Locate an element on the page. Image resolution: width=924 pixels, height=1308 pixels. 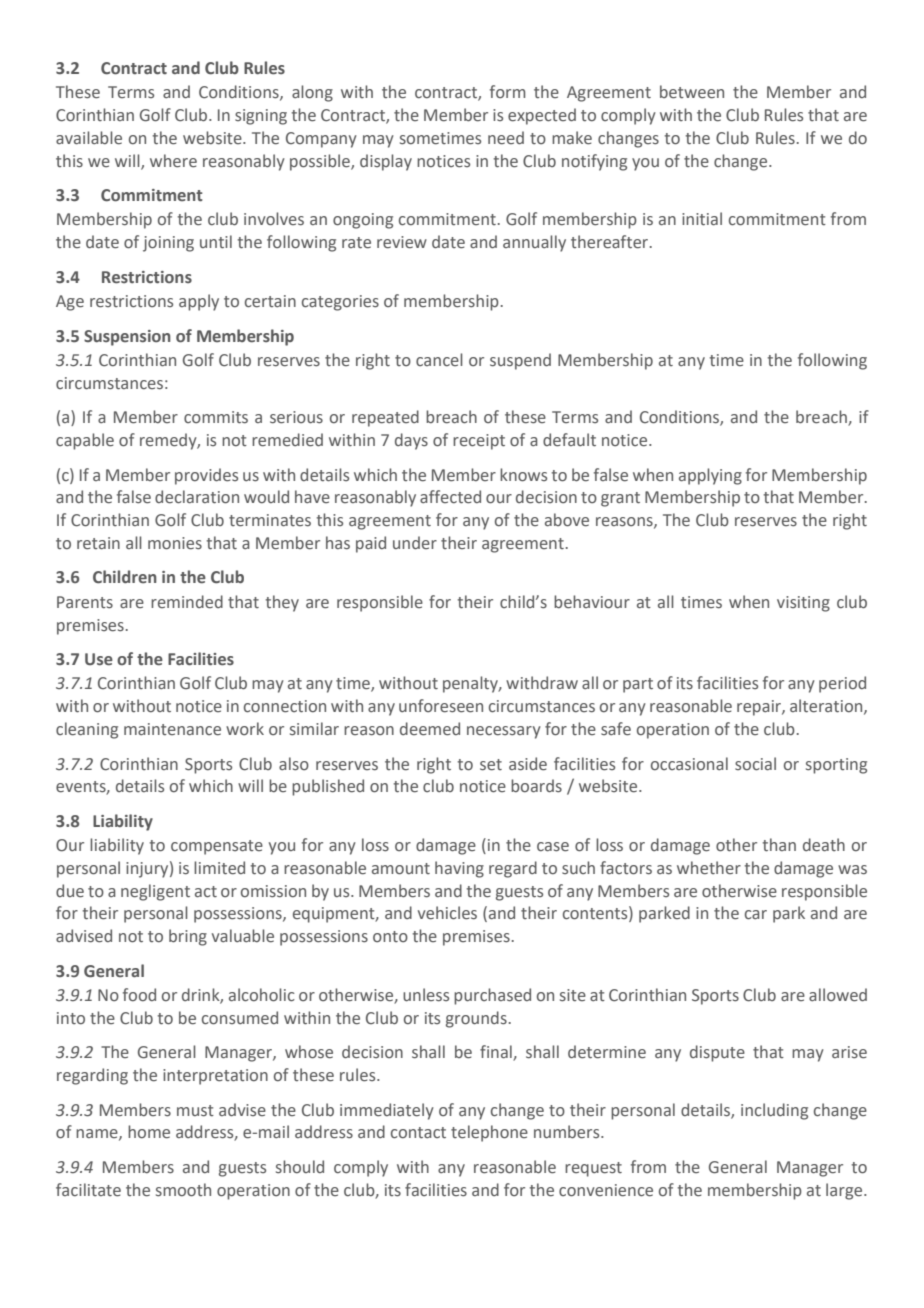
where is located at coordinates (173, 161).
